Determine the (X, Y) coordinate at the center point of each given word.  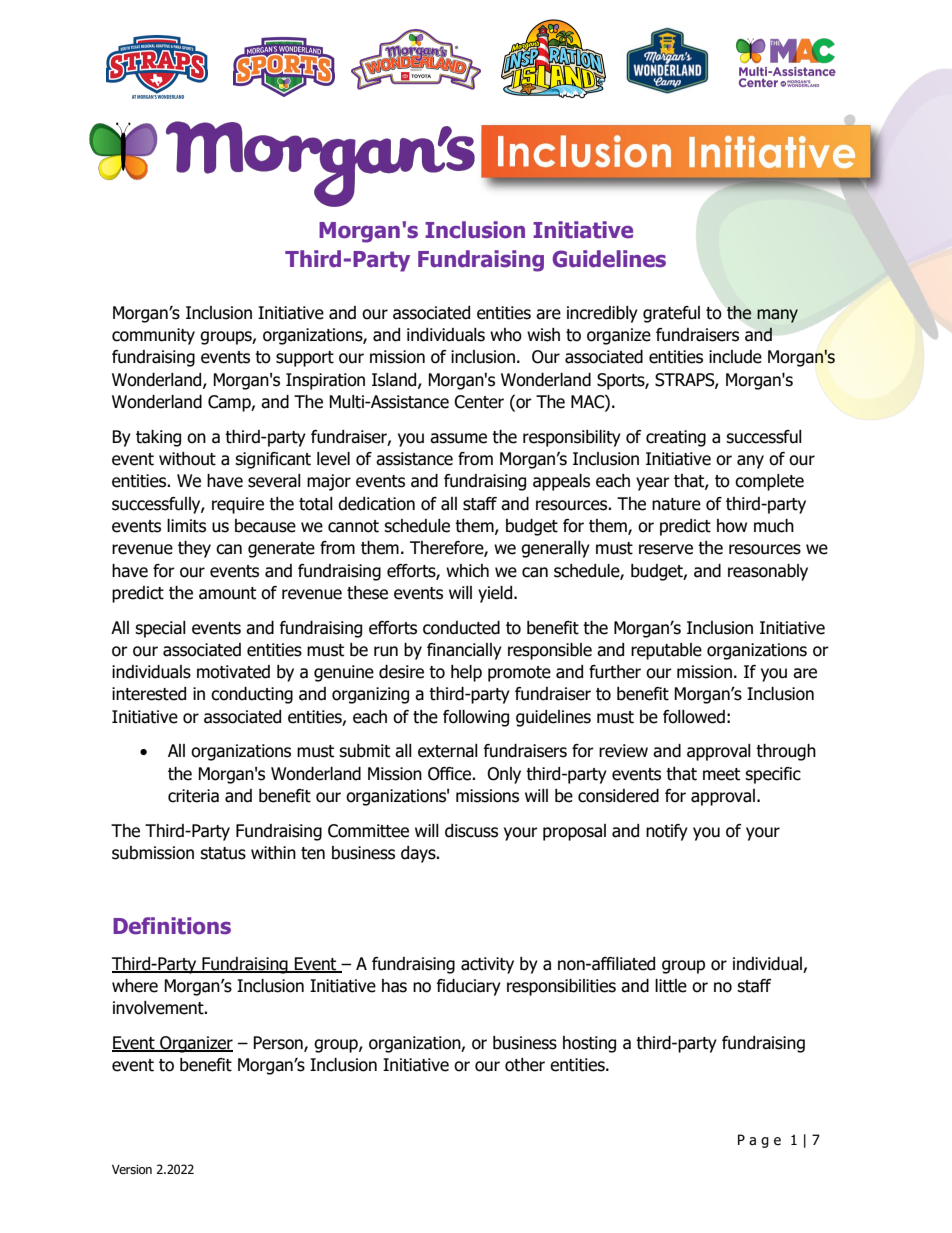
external (448, 751)
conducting (252, 695)
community (153, 336)
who (506, 335)
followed (694, 717)
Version (132, 1169)
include (735, 357)
